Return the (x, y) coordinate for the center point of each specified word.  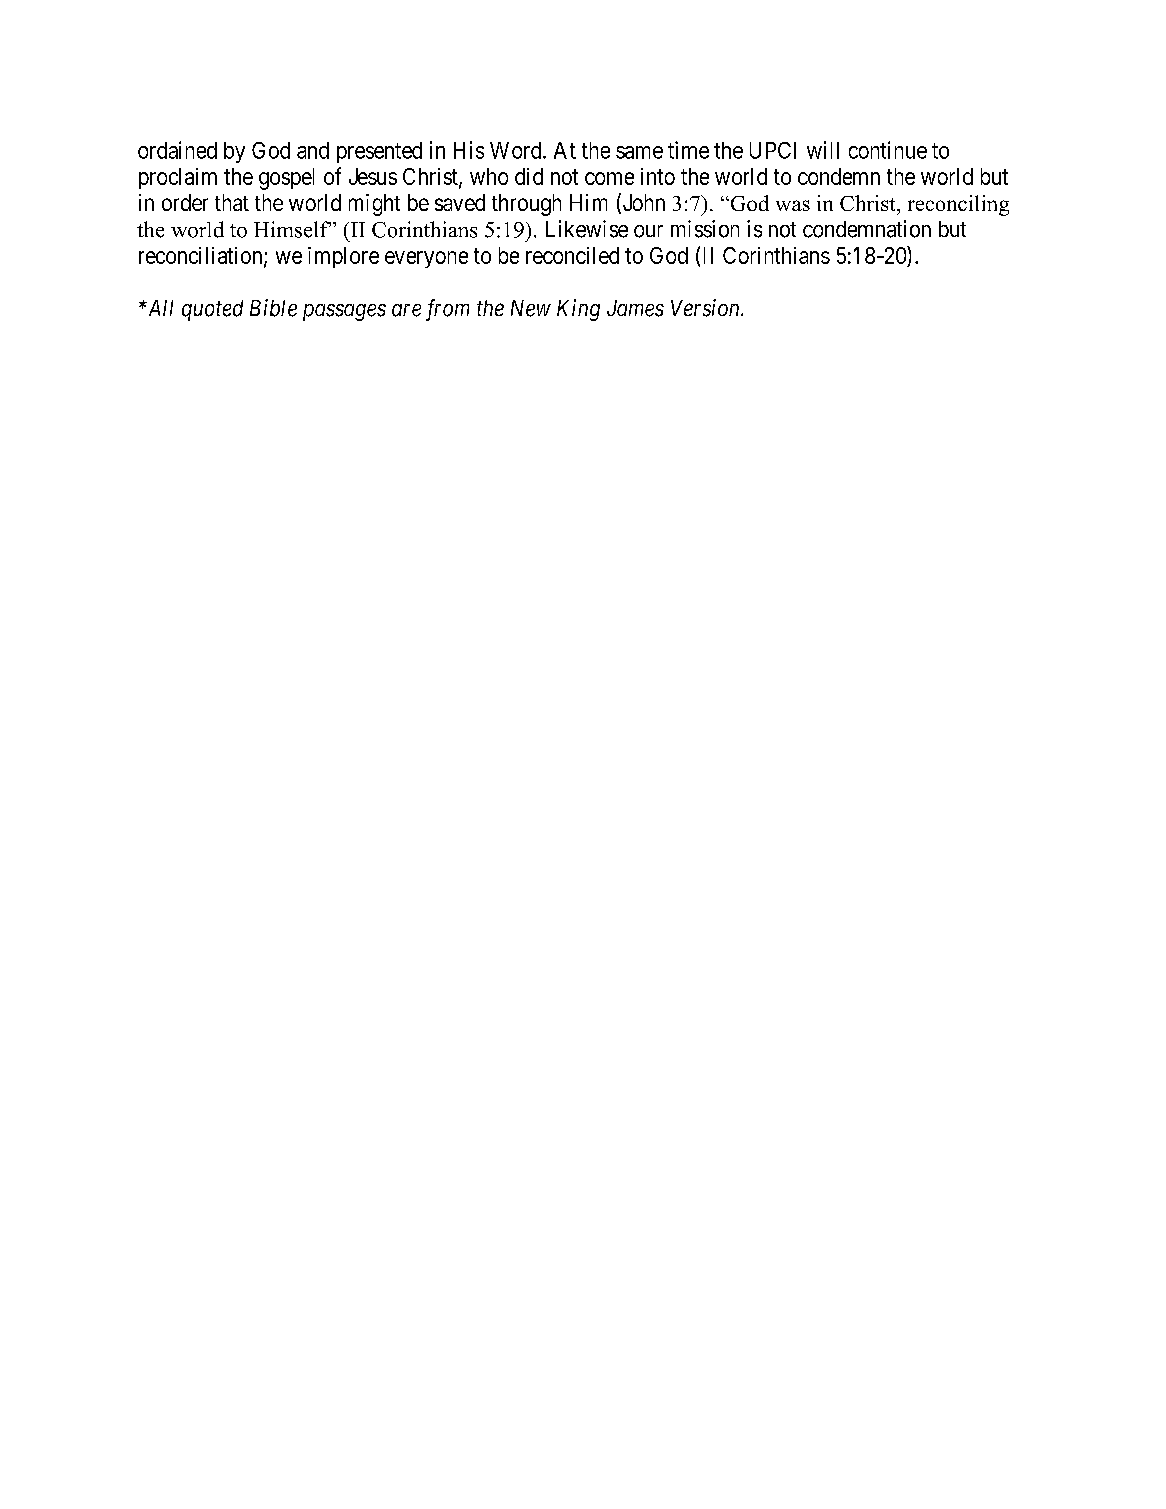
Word (517, 150)
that (232, 202)
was (793, 205)
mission (705, 229)
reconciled (572, 255)
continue (888, 150)
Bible (273, 308)
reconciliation (202, 256)
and (313, 150)
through (526, 205)
